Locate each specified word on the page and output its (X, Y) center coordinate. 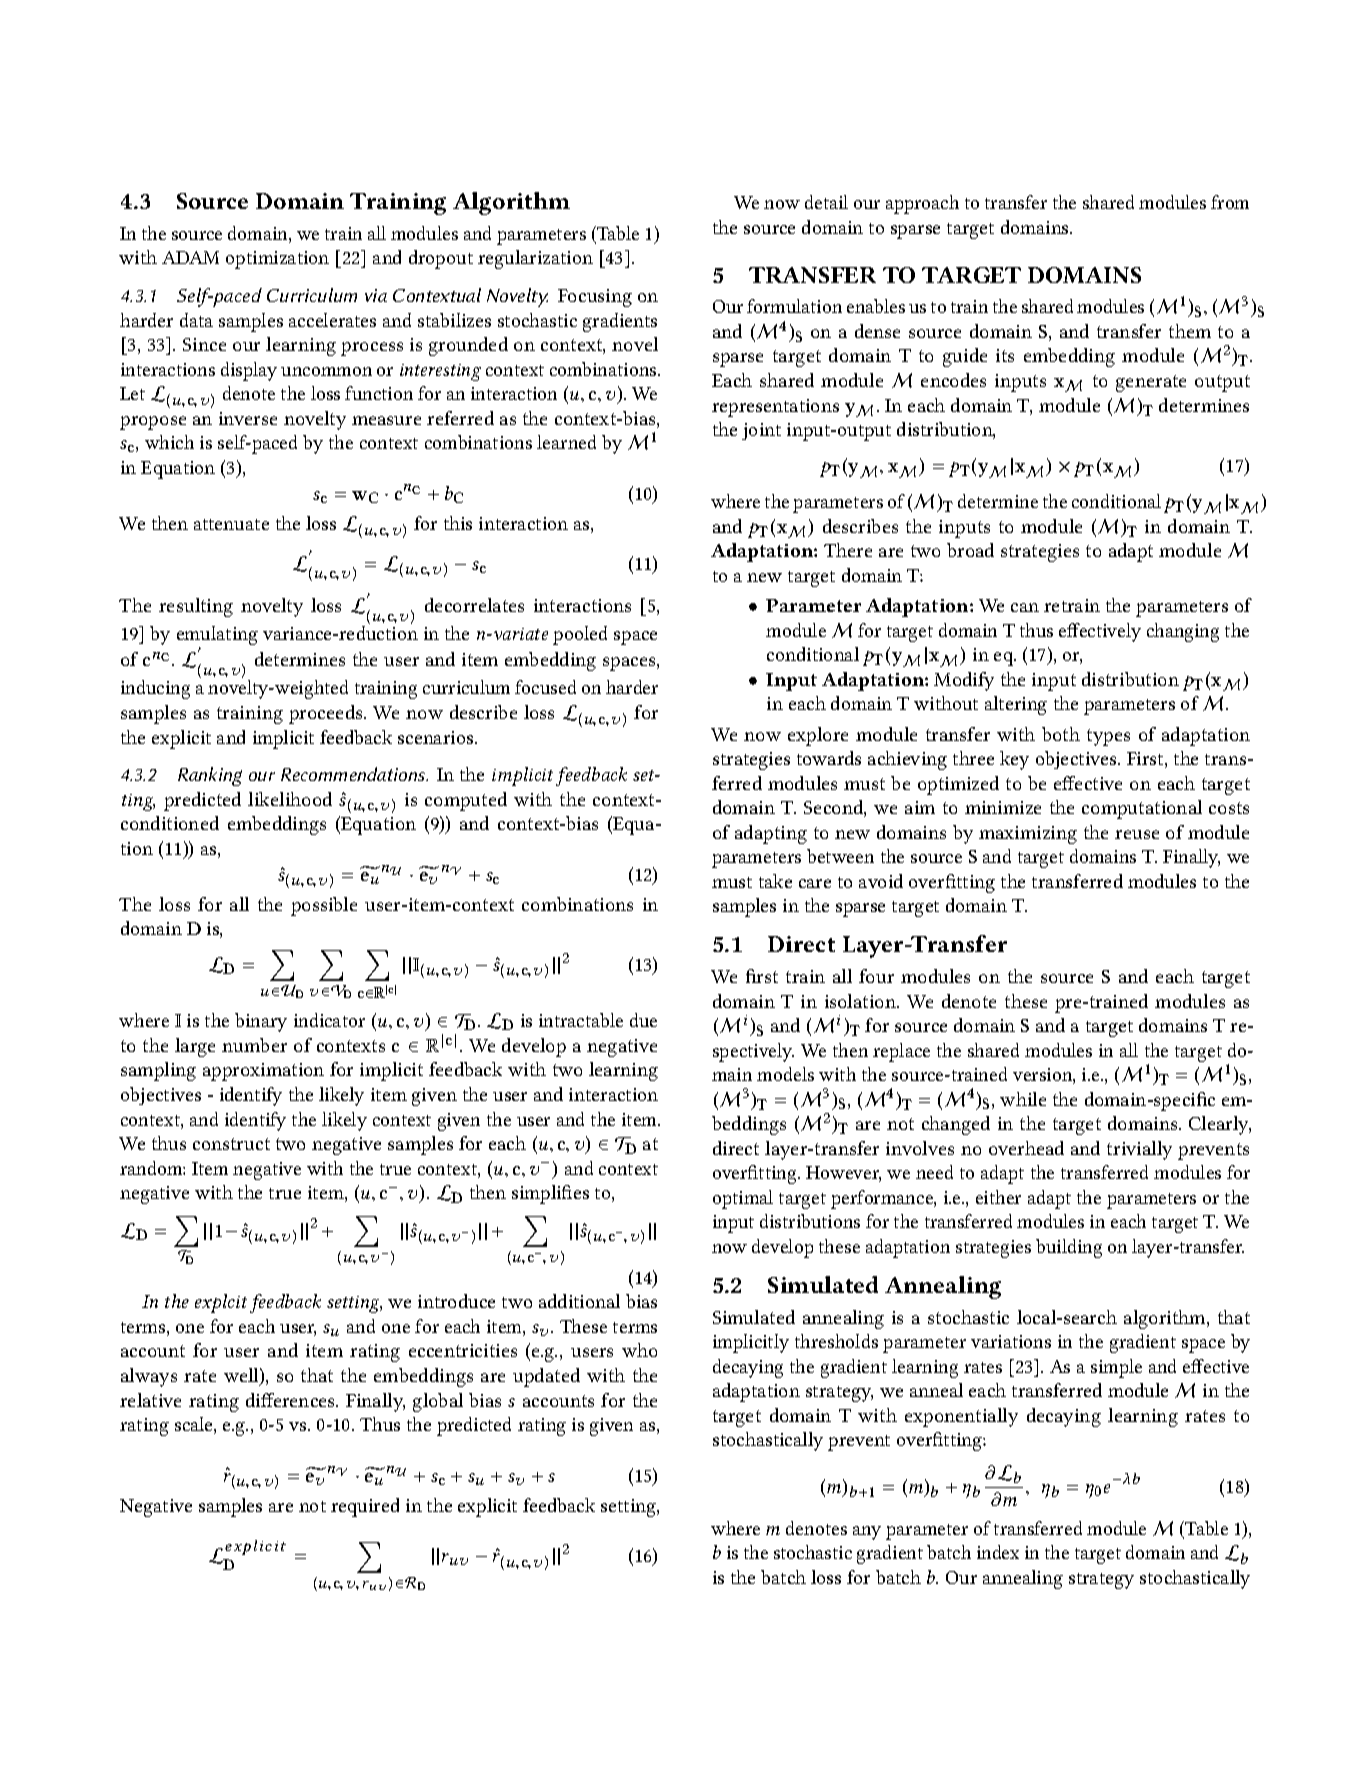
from (1230, 202)
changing (1183, 632)
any (867, 1533)
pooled (580, 635)
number (254, 1045)
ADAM (190, 257)
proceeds (327, 714)
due (643, 1020)
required (365, 1507)
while (1023, 1099)
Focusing (595, 298)
